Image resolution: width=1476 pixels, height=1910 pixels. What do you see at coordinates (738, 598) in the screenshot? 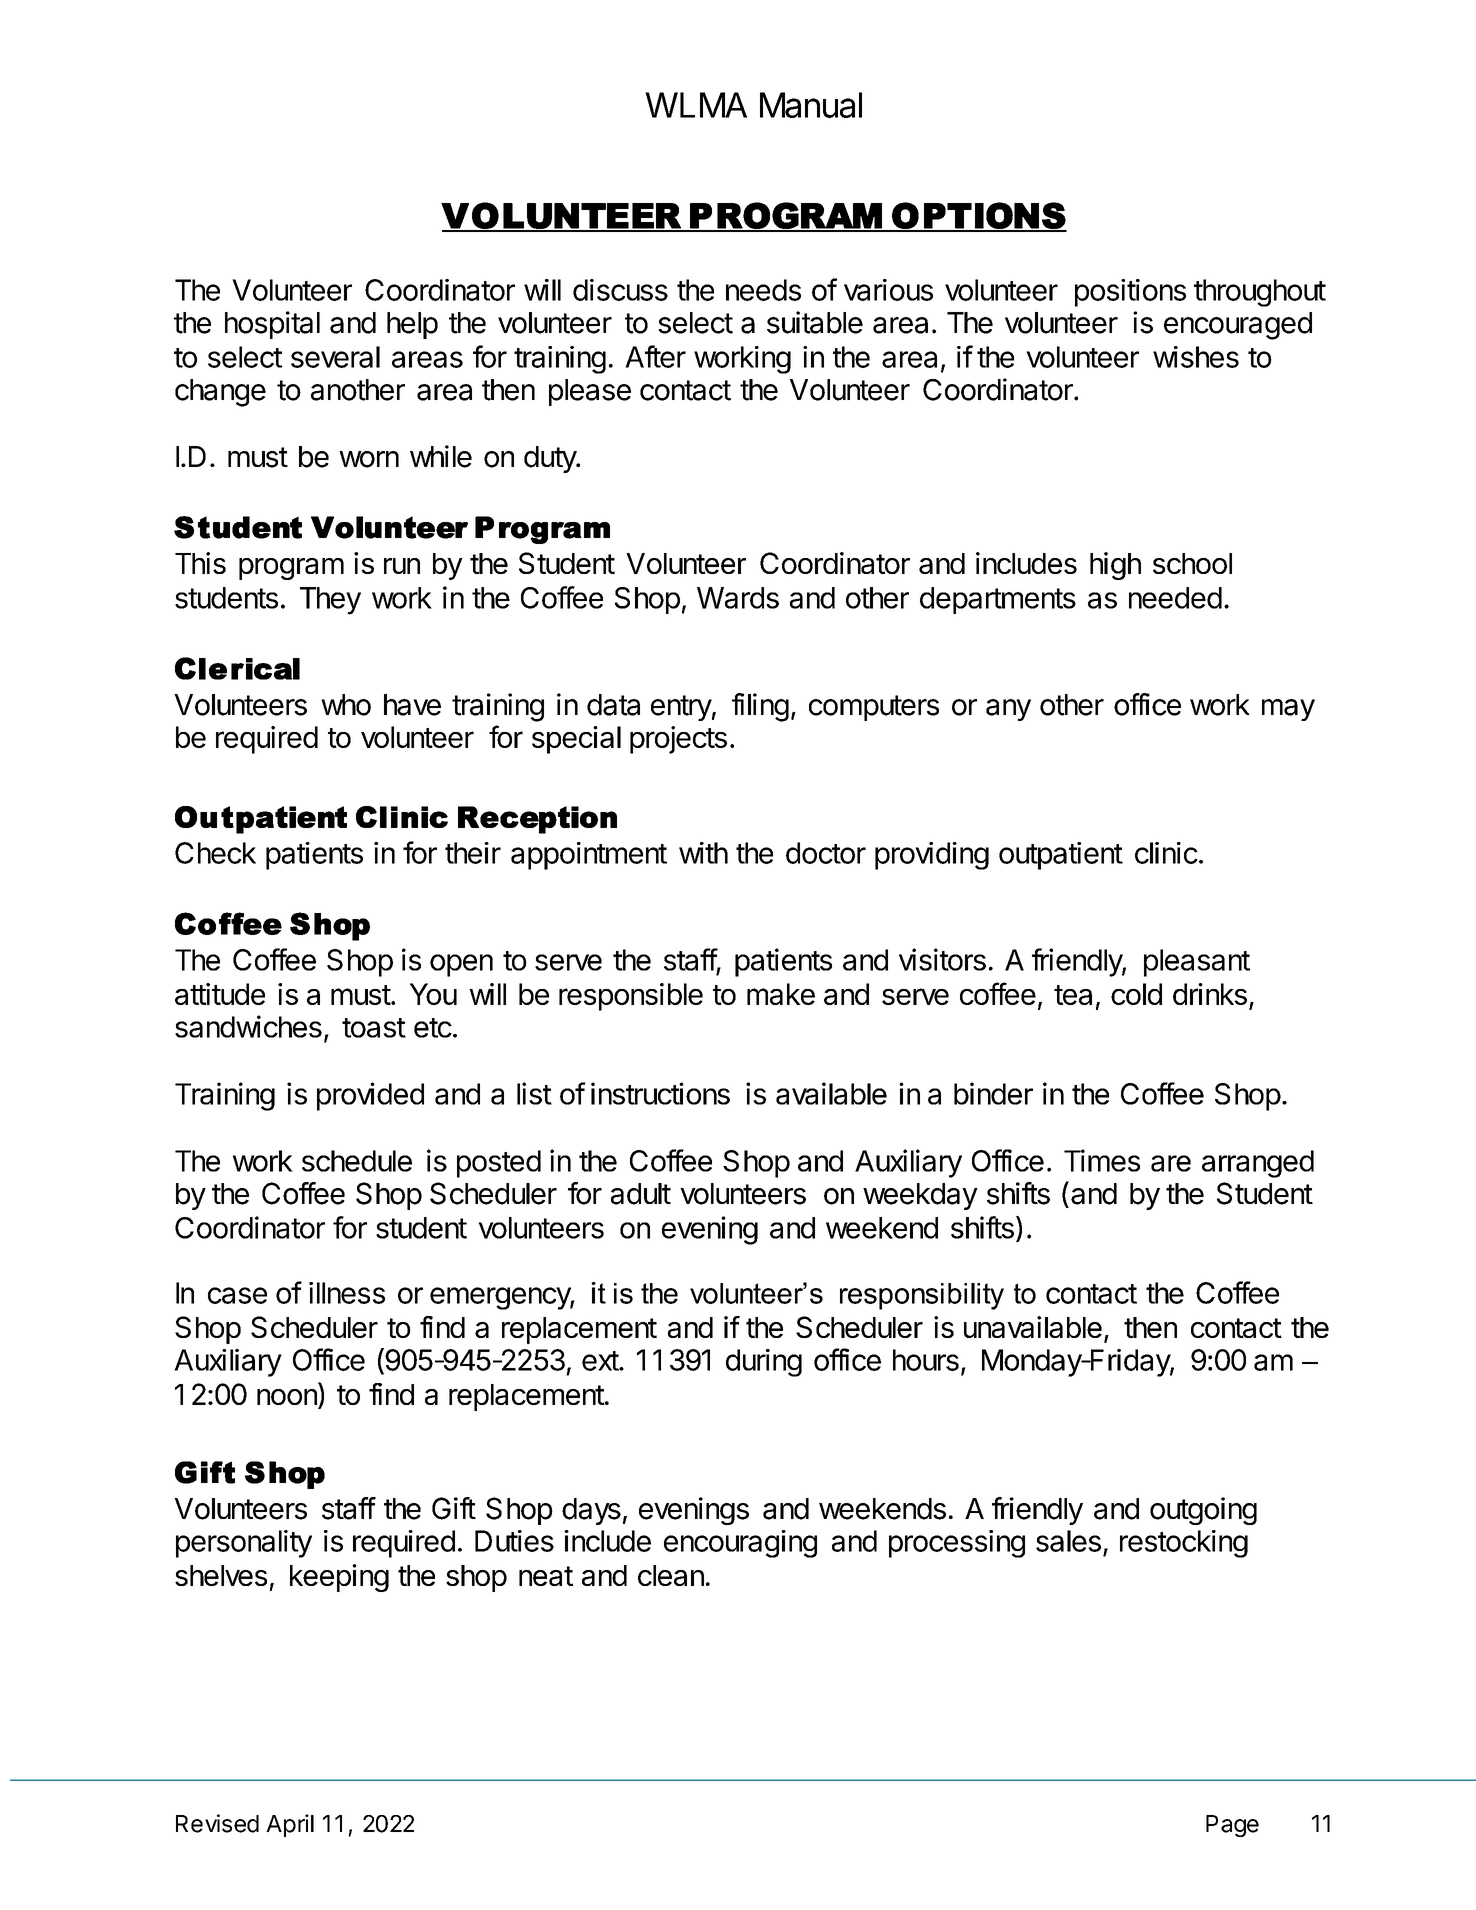
I see `Wards` at bounding box center [738, 598].
